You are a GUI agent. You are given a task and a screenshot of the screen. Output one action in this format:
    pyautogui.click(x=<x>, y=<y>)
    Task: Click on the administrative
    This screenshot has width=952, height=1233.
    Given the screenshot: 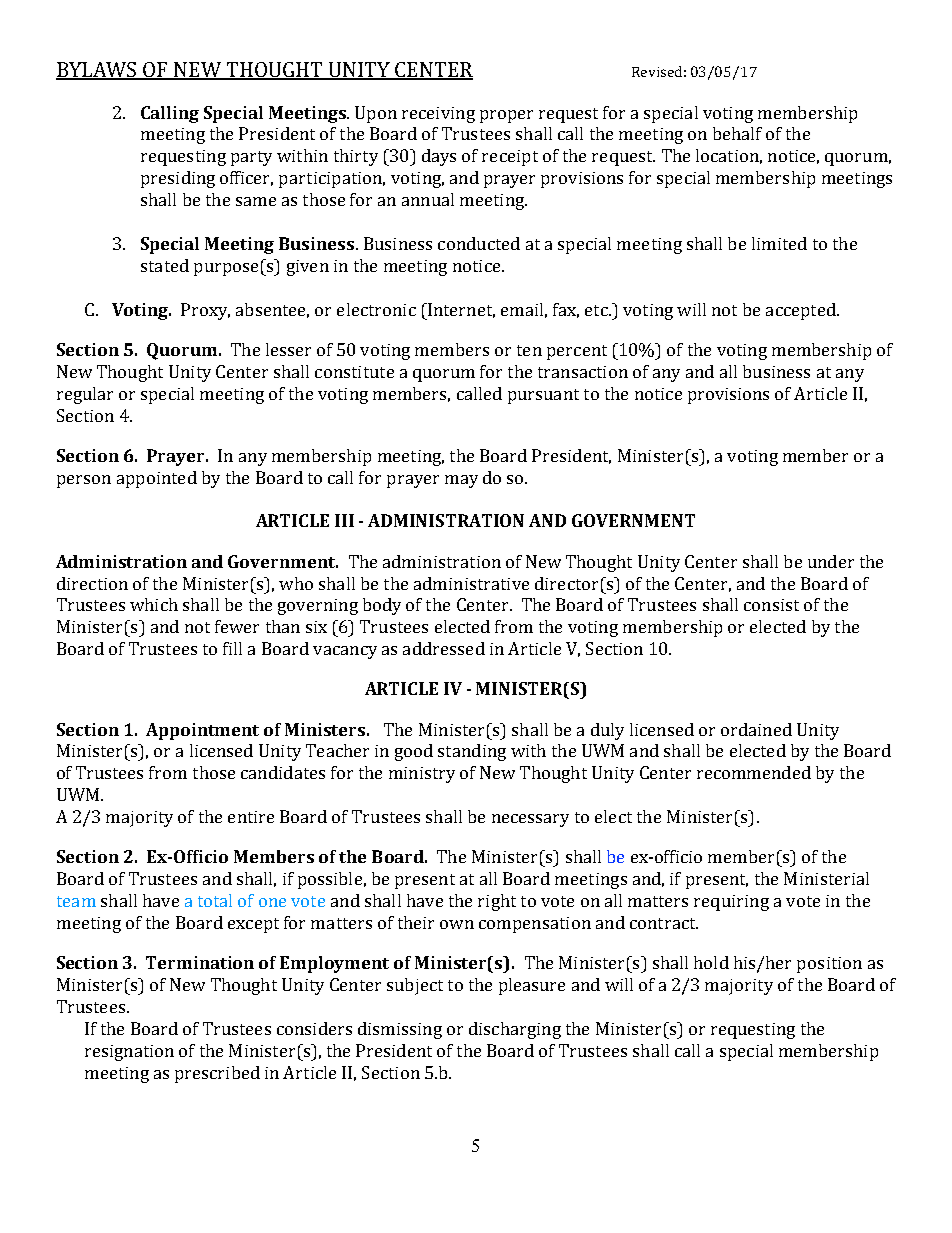 What is the action you would take?
    pyautogui.click(x=471, y=583)
